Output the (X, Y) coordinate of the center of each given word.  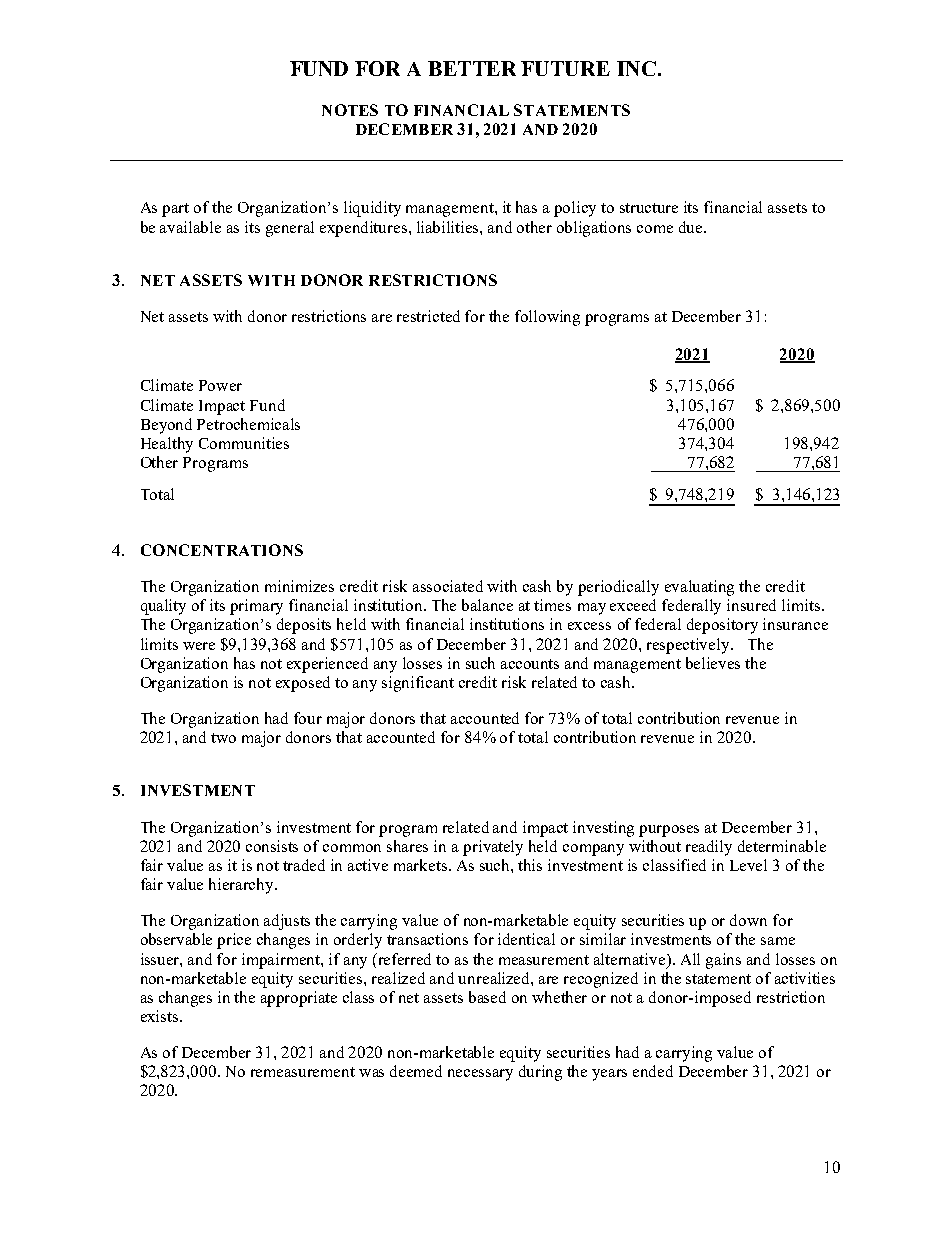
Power (220, 385)
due (692, 227)
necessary (480, 1075)
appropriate (299, 999)
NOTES (350, 110)
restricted (428, 316)
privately (493, 848)
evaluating (699, 588)
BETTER (472, 68)
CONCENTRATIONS (222, 550)
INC (636, 68)
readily (709, 848)
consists (272, 846)
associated (448, 586)
